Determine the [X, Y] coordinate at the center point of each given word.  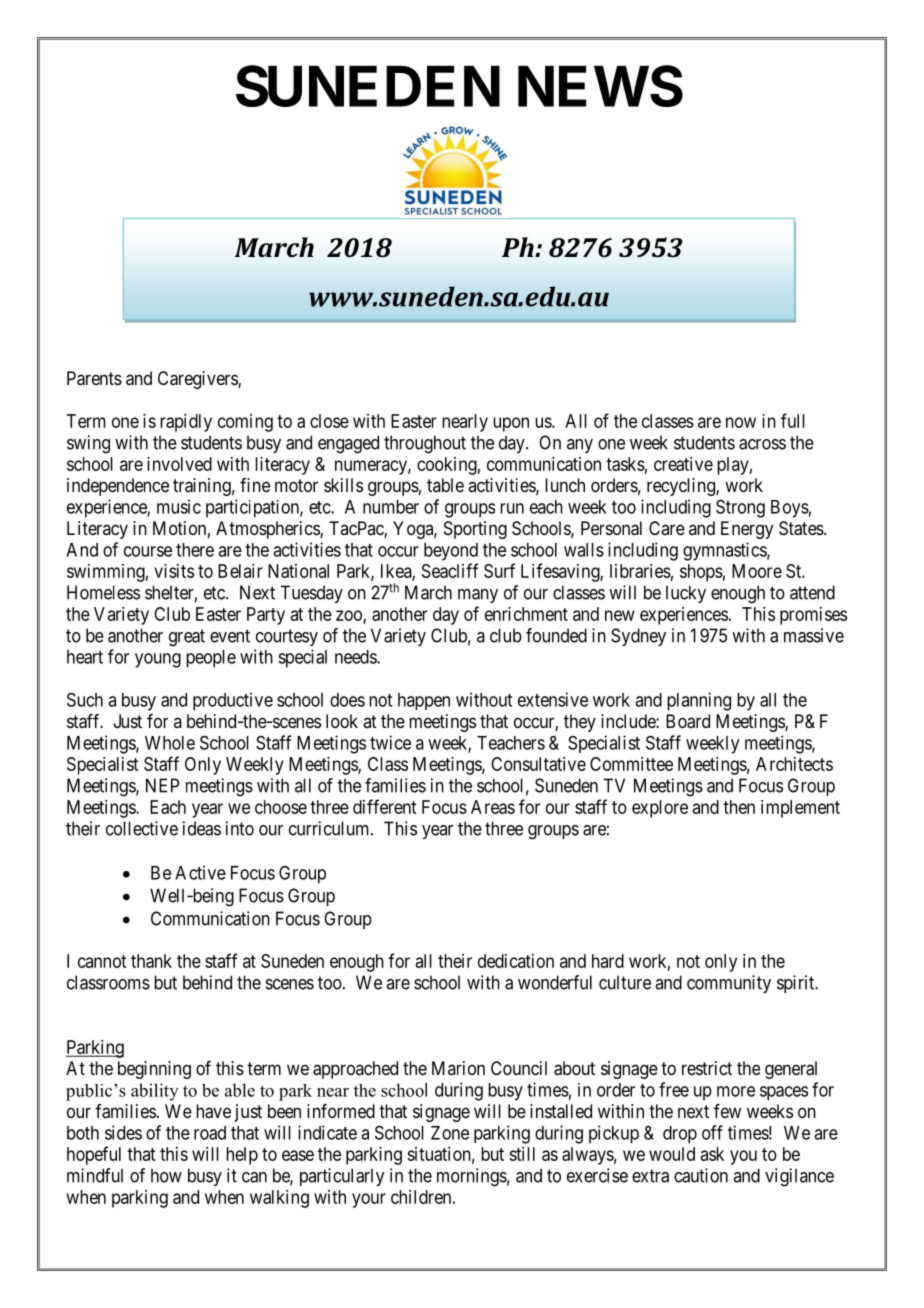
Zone [450, 1133]
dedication [516, 961]
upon [511, 424]
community [729, 984]
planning [699, 701]
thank [151, 961]
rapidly [186, 423]
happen [424, 701]
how [166, 1175]
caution [701, 1175]
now [741, 422]
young [158, 660]
